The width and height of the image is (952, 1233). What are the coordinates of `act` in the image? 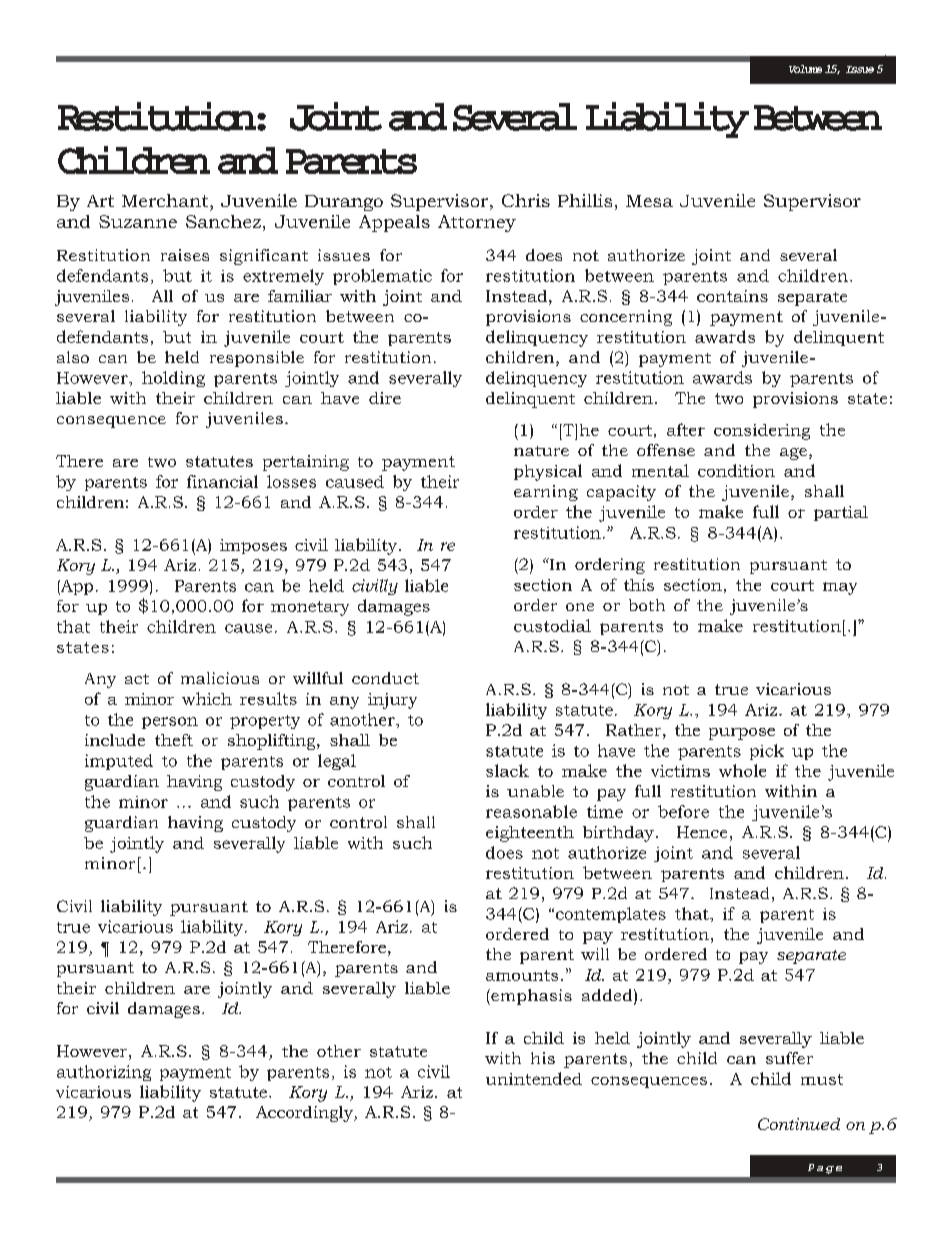 It's located at (137, 679).
